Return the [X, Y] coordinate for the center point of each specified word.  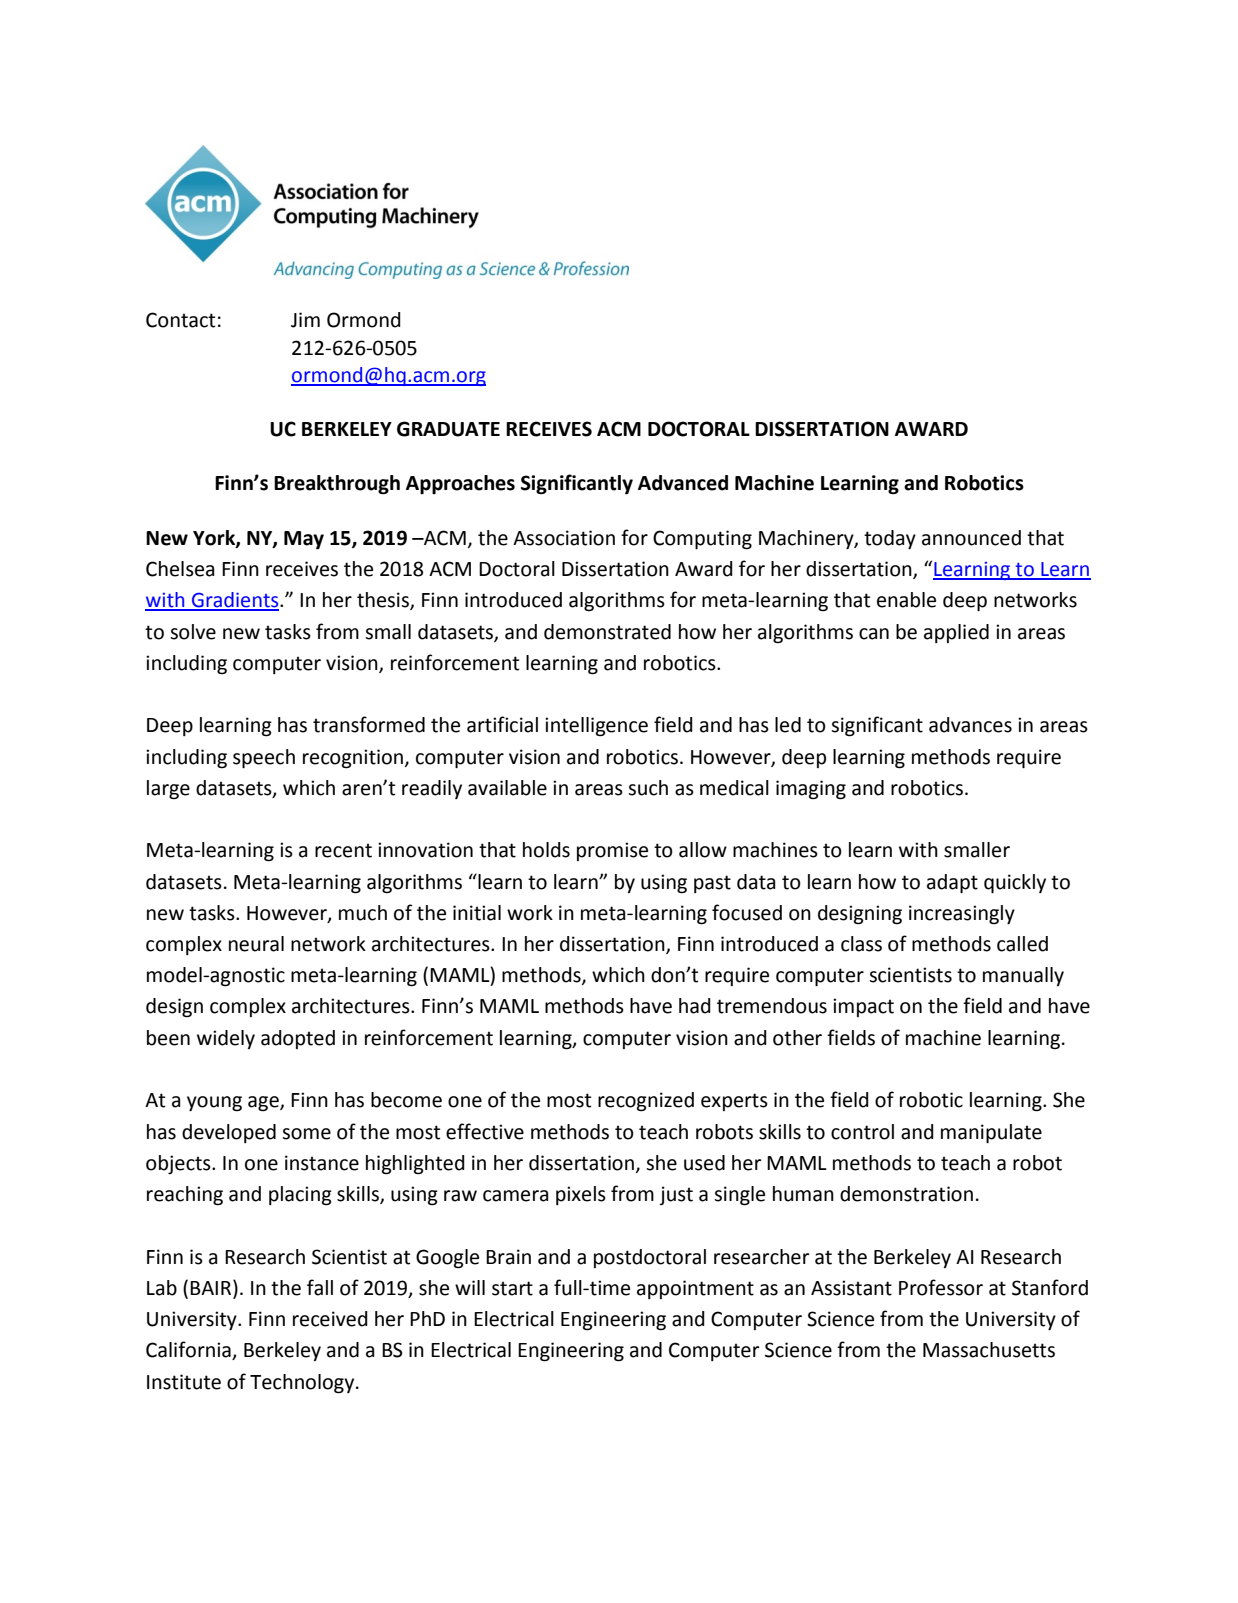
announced [971, 538]
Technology [303, 1384]
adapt [952, 883]
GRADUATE [448, 429]
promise [612, 851]
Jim [305, 320]
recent [343, 850]
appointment [695, 1289]
